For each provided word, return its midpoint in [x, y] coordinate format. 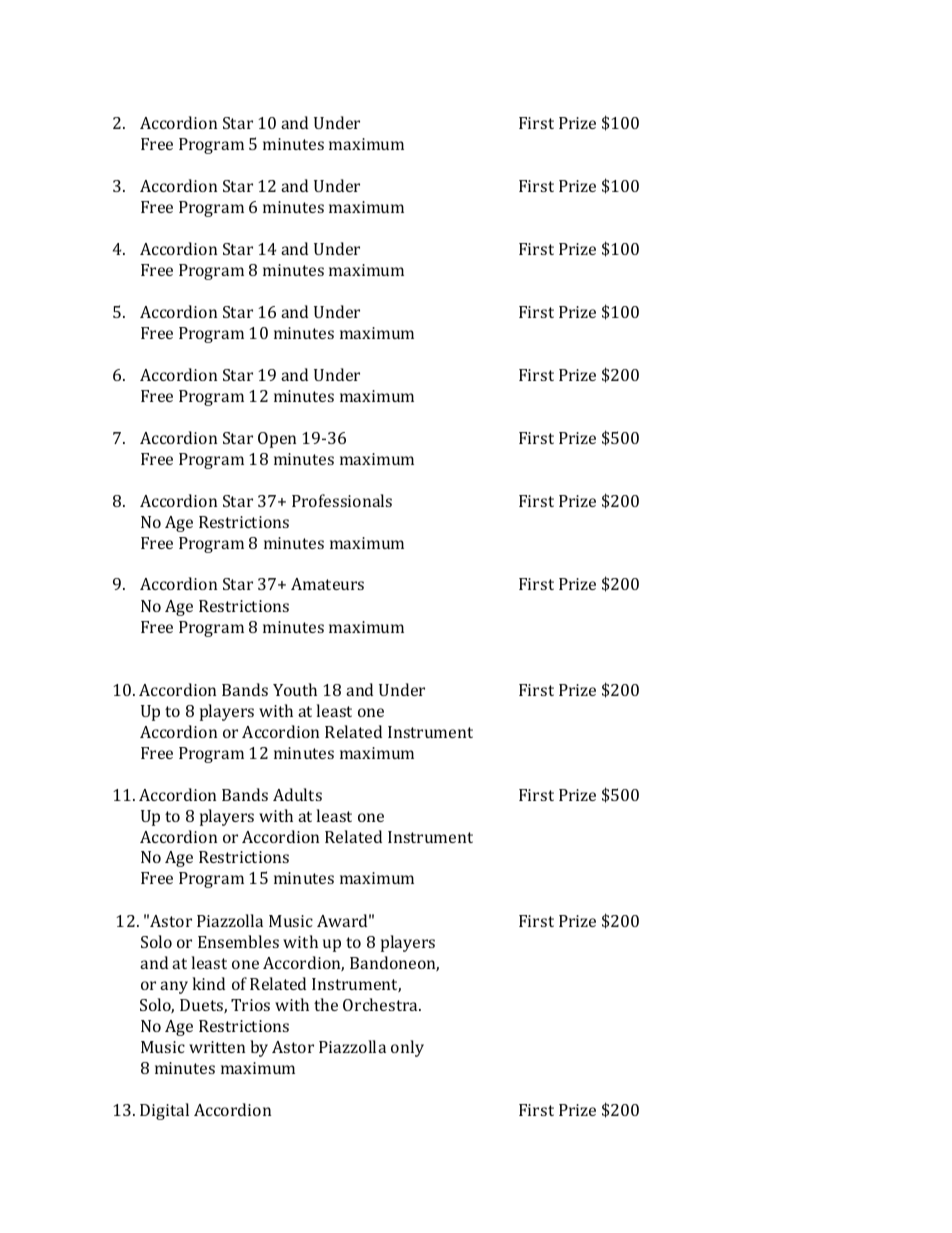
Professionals [342, 500]
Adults [297, 794]
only [407, 1048]
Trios [250, 1005]
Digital [164, 1111]
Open [277, 440]
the [326, 1004]
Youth [295, 689]
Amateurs [327, 584]
